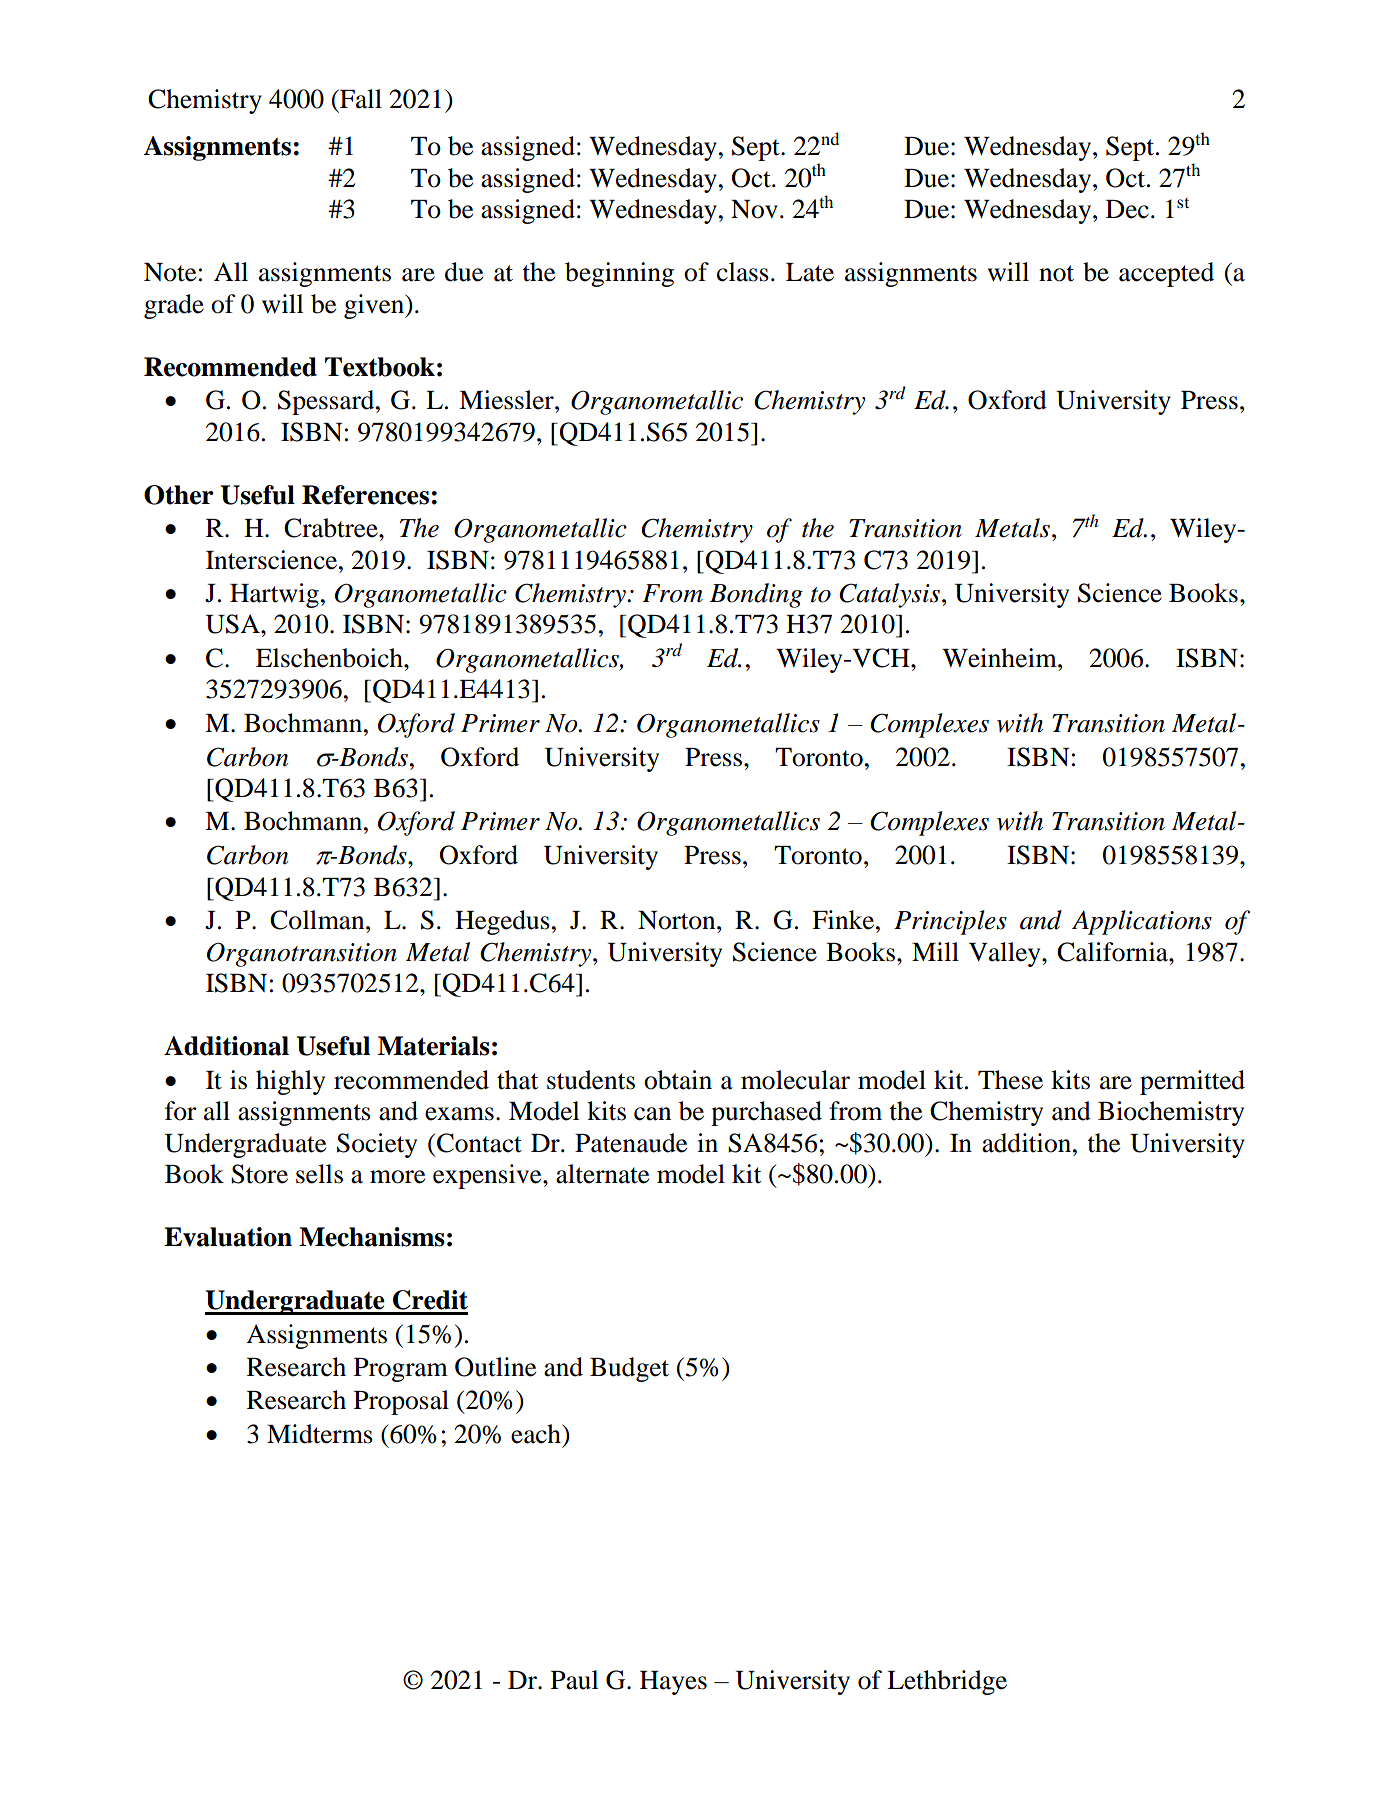  Describe the element at coordinates (678, 920) in the screenshot. I see `Norton` at that location.
